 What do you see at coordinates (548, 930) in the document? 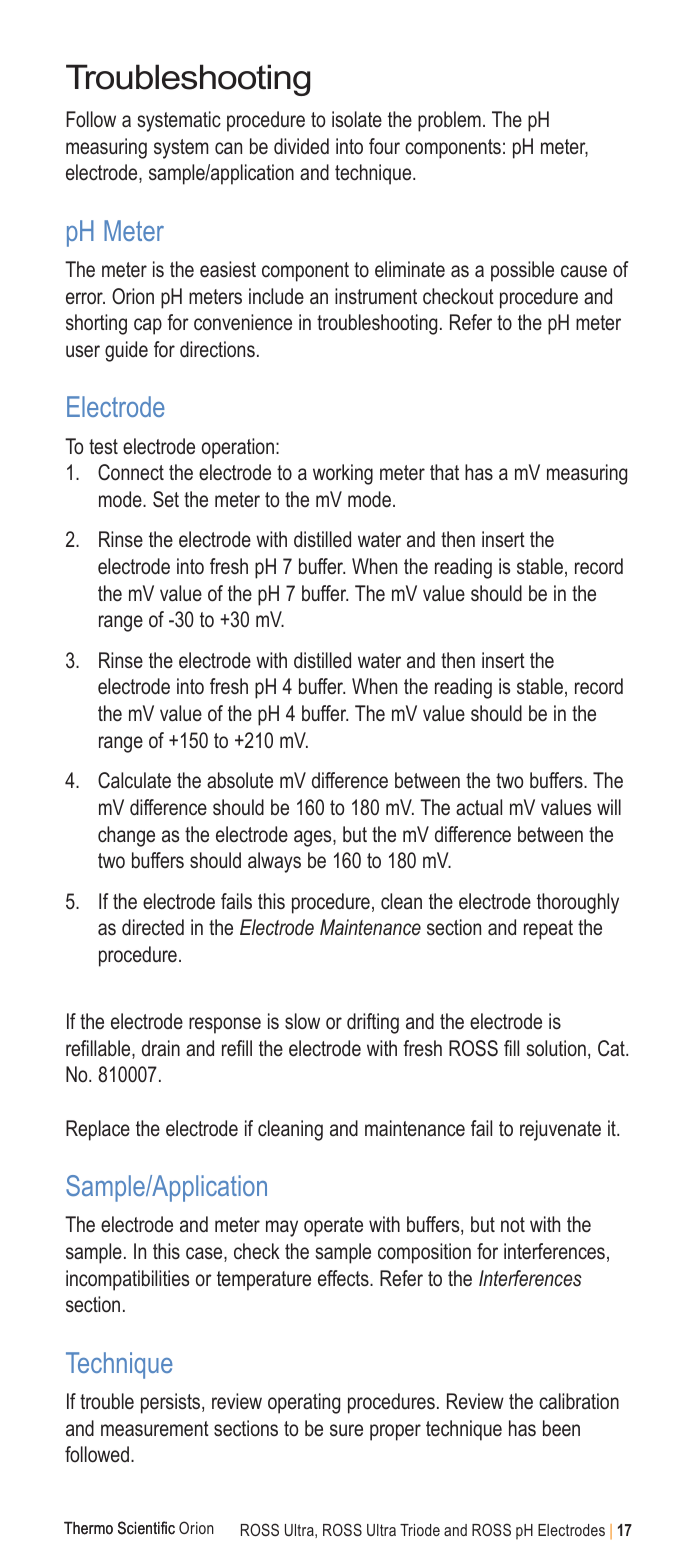
I see `repeat` at bounding box center [548, 930].
